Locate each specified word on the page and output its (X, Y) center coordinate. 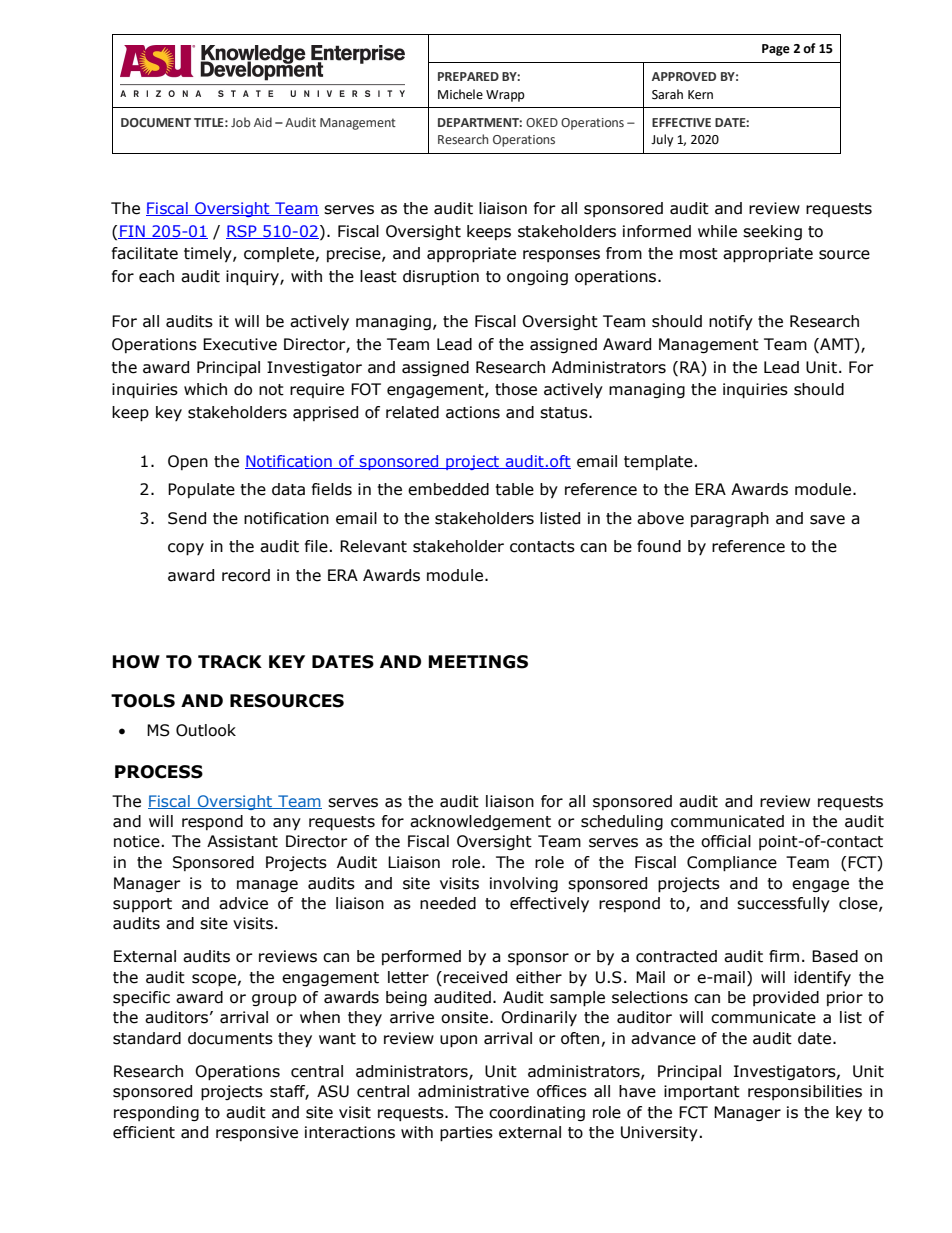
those (516, 389)
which (205, 389)
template (658, 462)
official (726, 841)
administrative (473, 1091)
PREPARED (468, 76)
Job (240, 122)
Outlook (206, 730)
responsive (257, 1133)
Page (776, 50)
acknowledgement (480, 822)
